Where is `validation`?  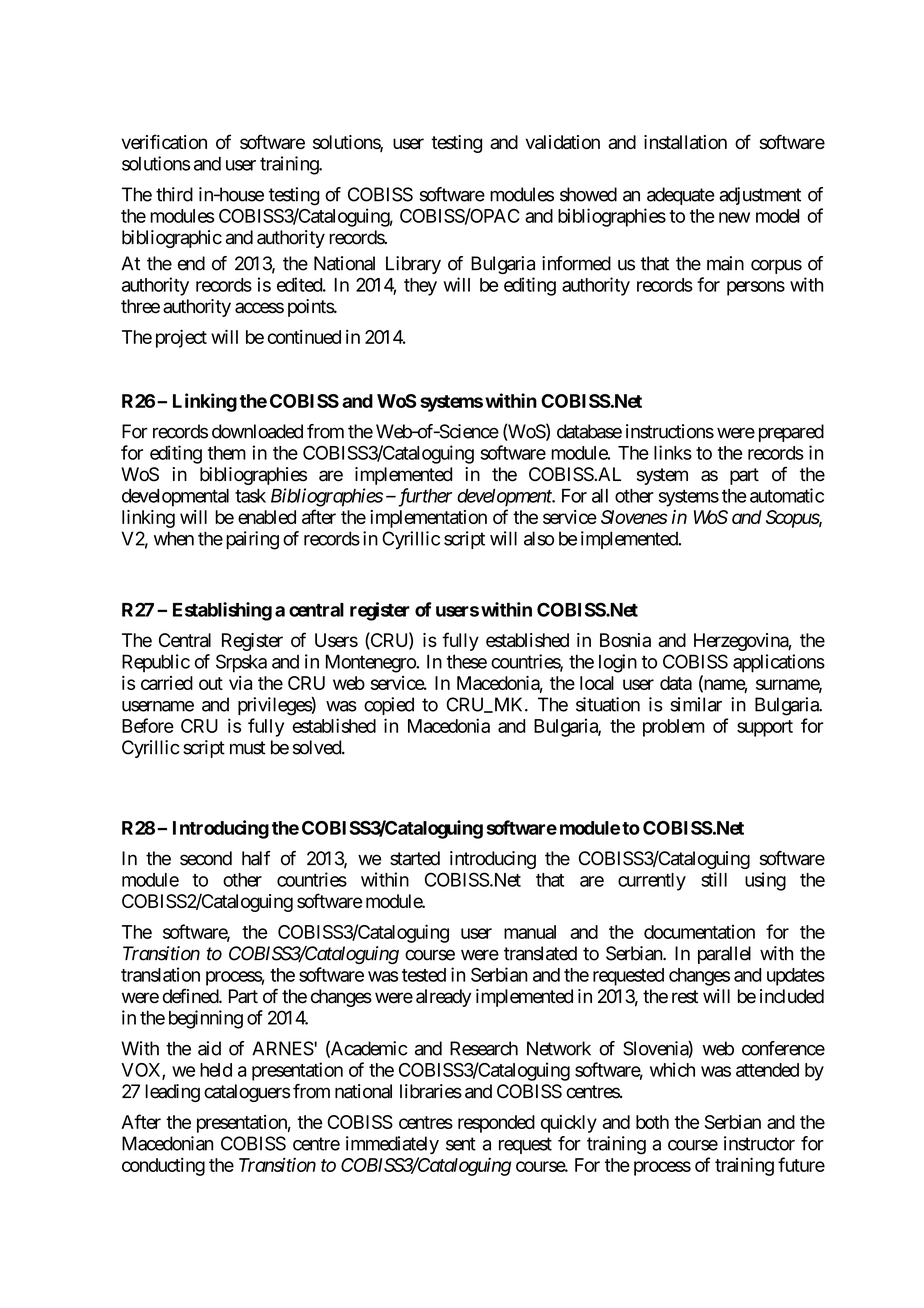 validation is located at coordinates (562, 142).
